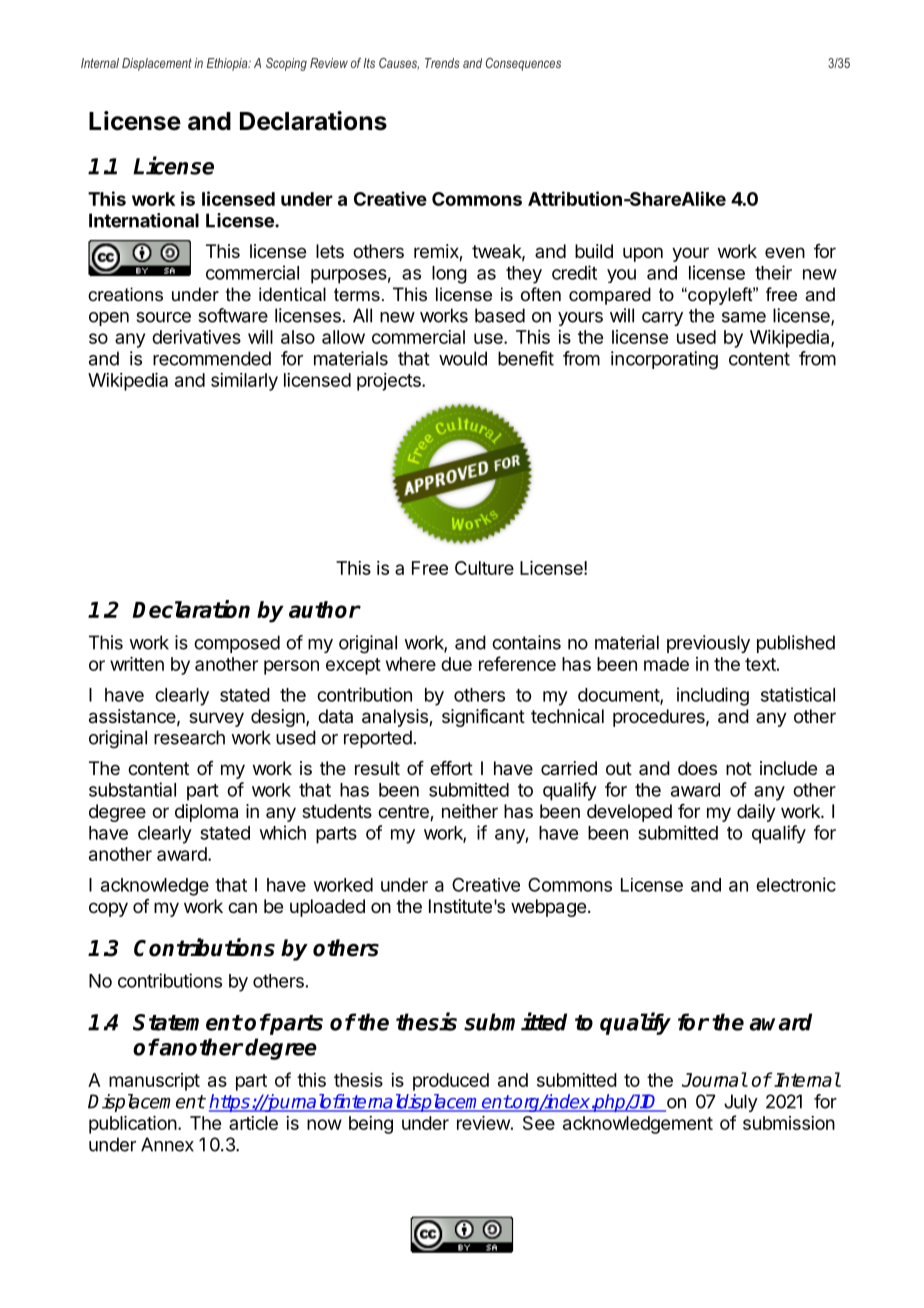 This screenshot has height=1308, width=924. Describe the element at coordinates (664, 360) in the screenshot. I see `incorporating` at that location.
